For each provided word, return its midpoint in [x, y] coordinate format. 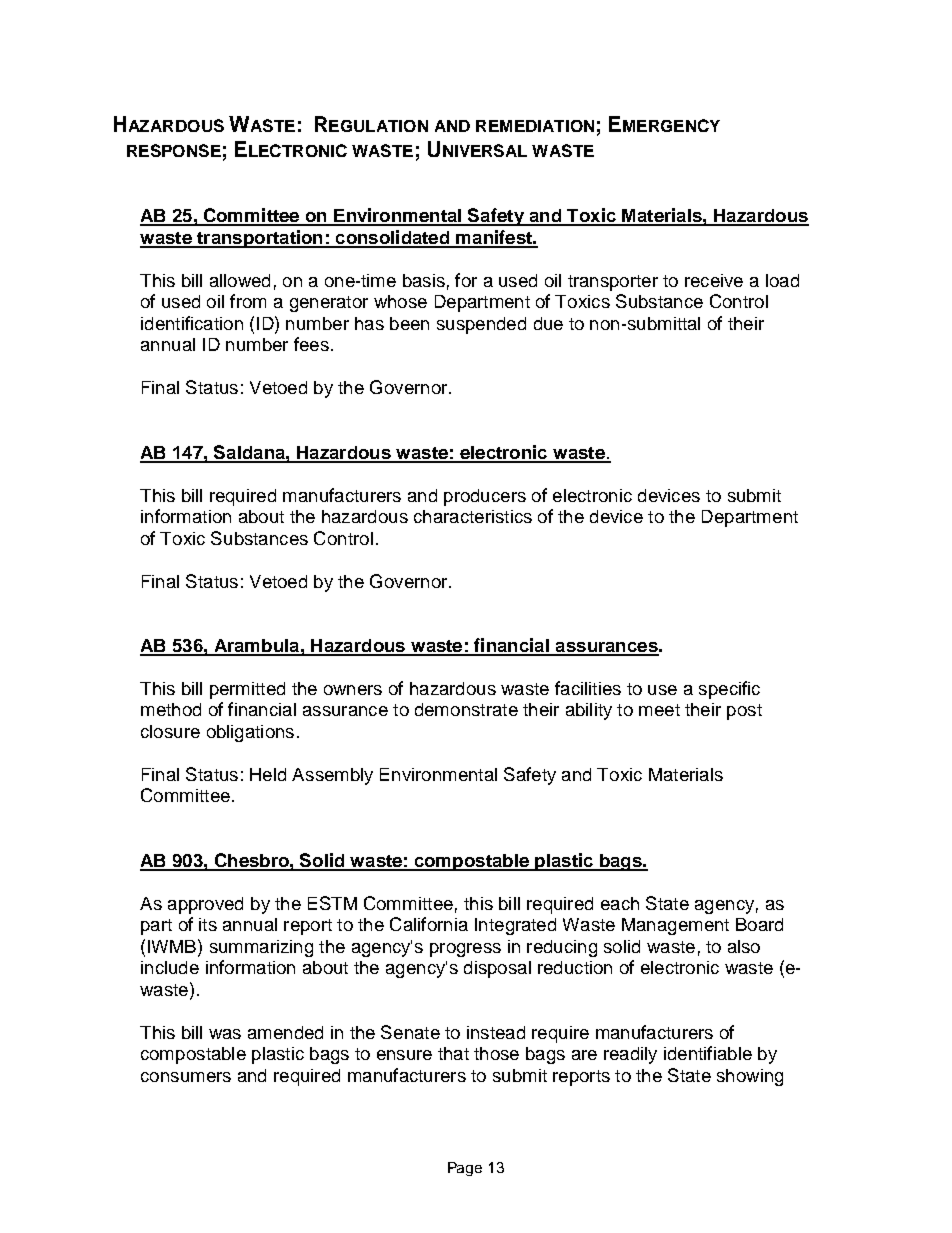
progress [465, 950]
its [208, 924]
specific [729, 690]
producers [485, 497]
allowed [240, 280]
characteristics [473, 516]
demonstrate [466, 709]
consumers [186, 1077]
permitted [247, 690]
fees [311, 344]
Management [675, 926]
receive [714, 280]
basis [424, 280]
